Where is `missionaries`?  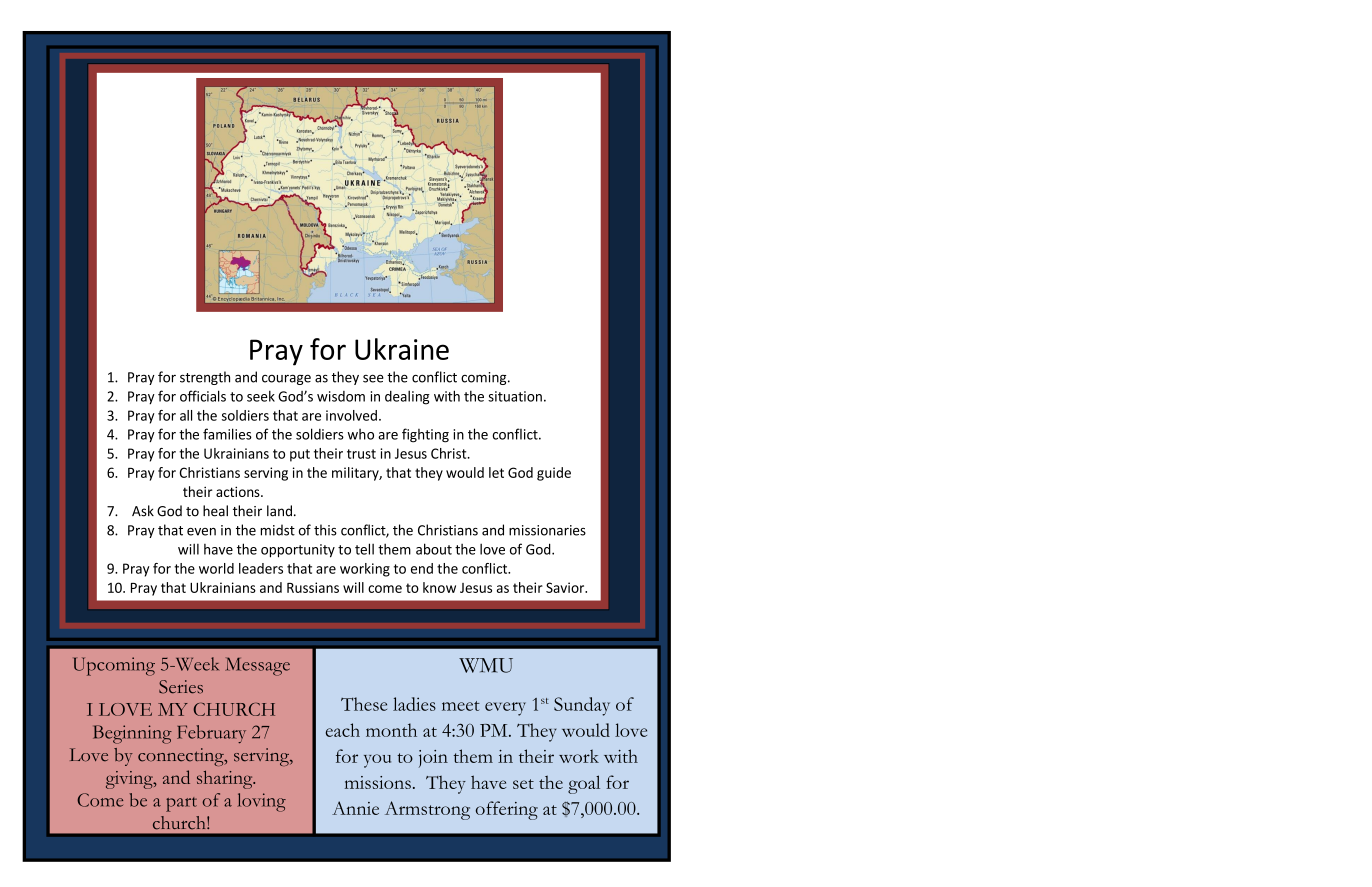
missionaries is located at coordinates (547, 530).
